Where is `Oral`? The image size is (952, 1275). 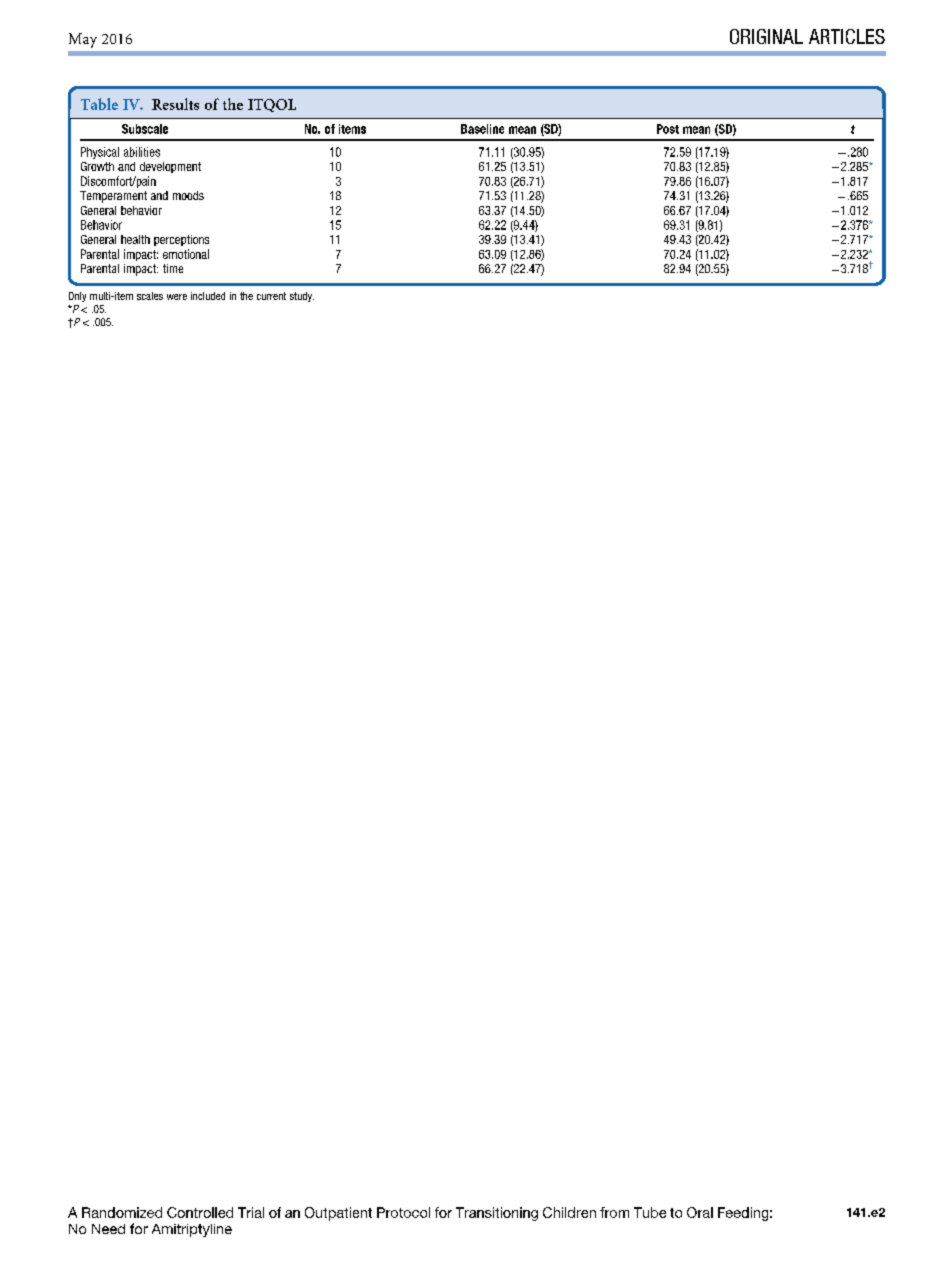
Oral is located at coordinates (700, 1212).
